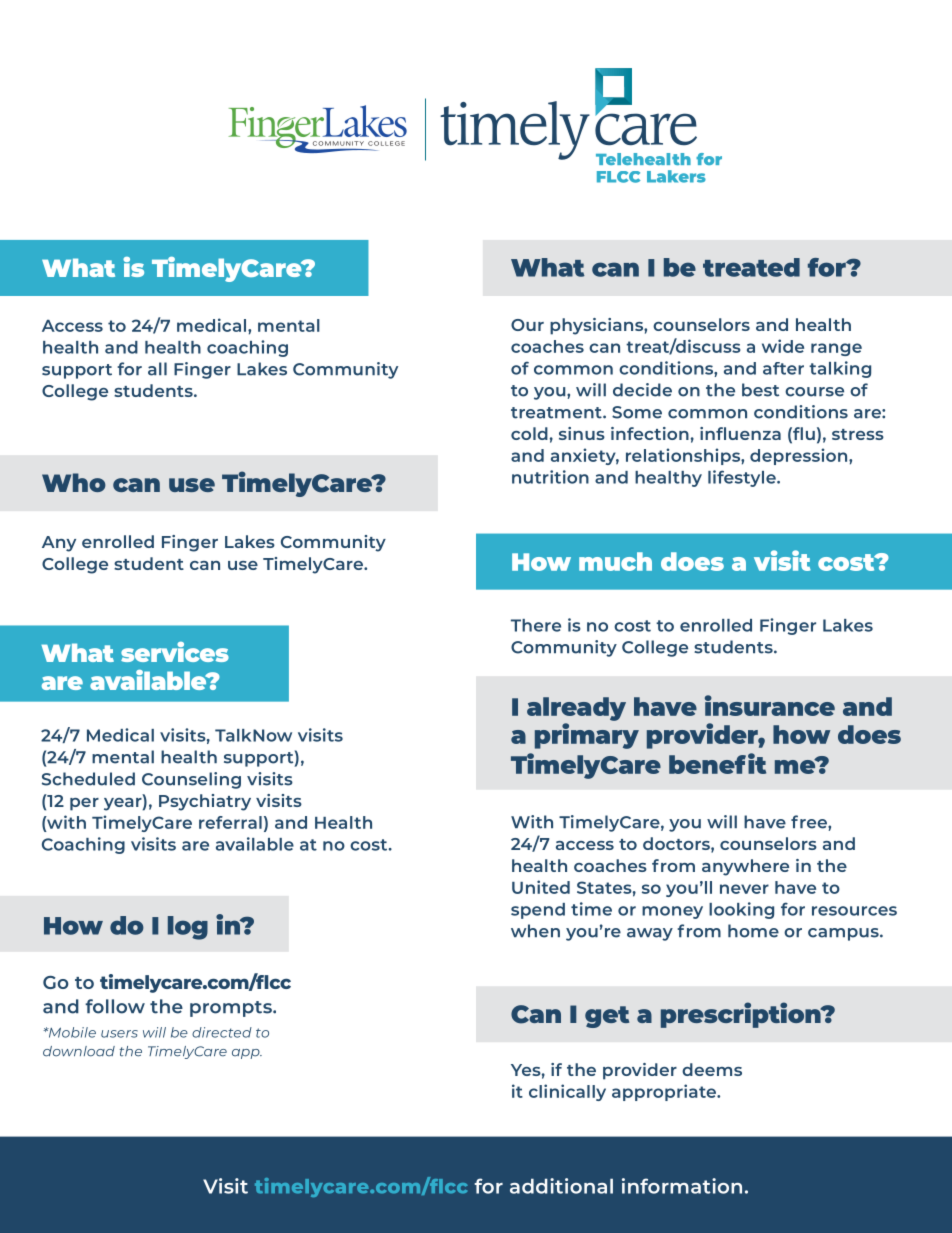  I want to click on United, so click(541, 887).
